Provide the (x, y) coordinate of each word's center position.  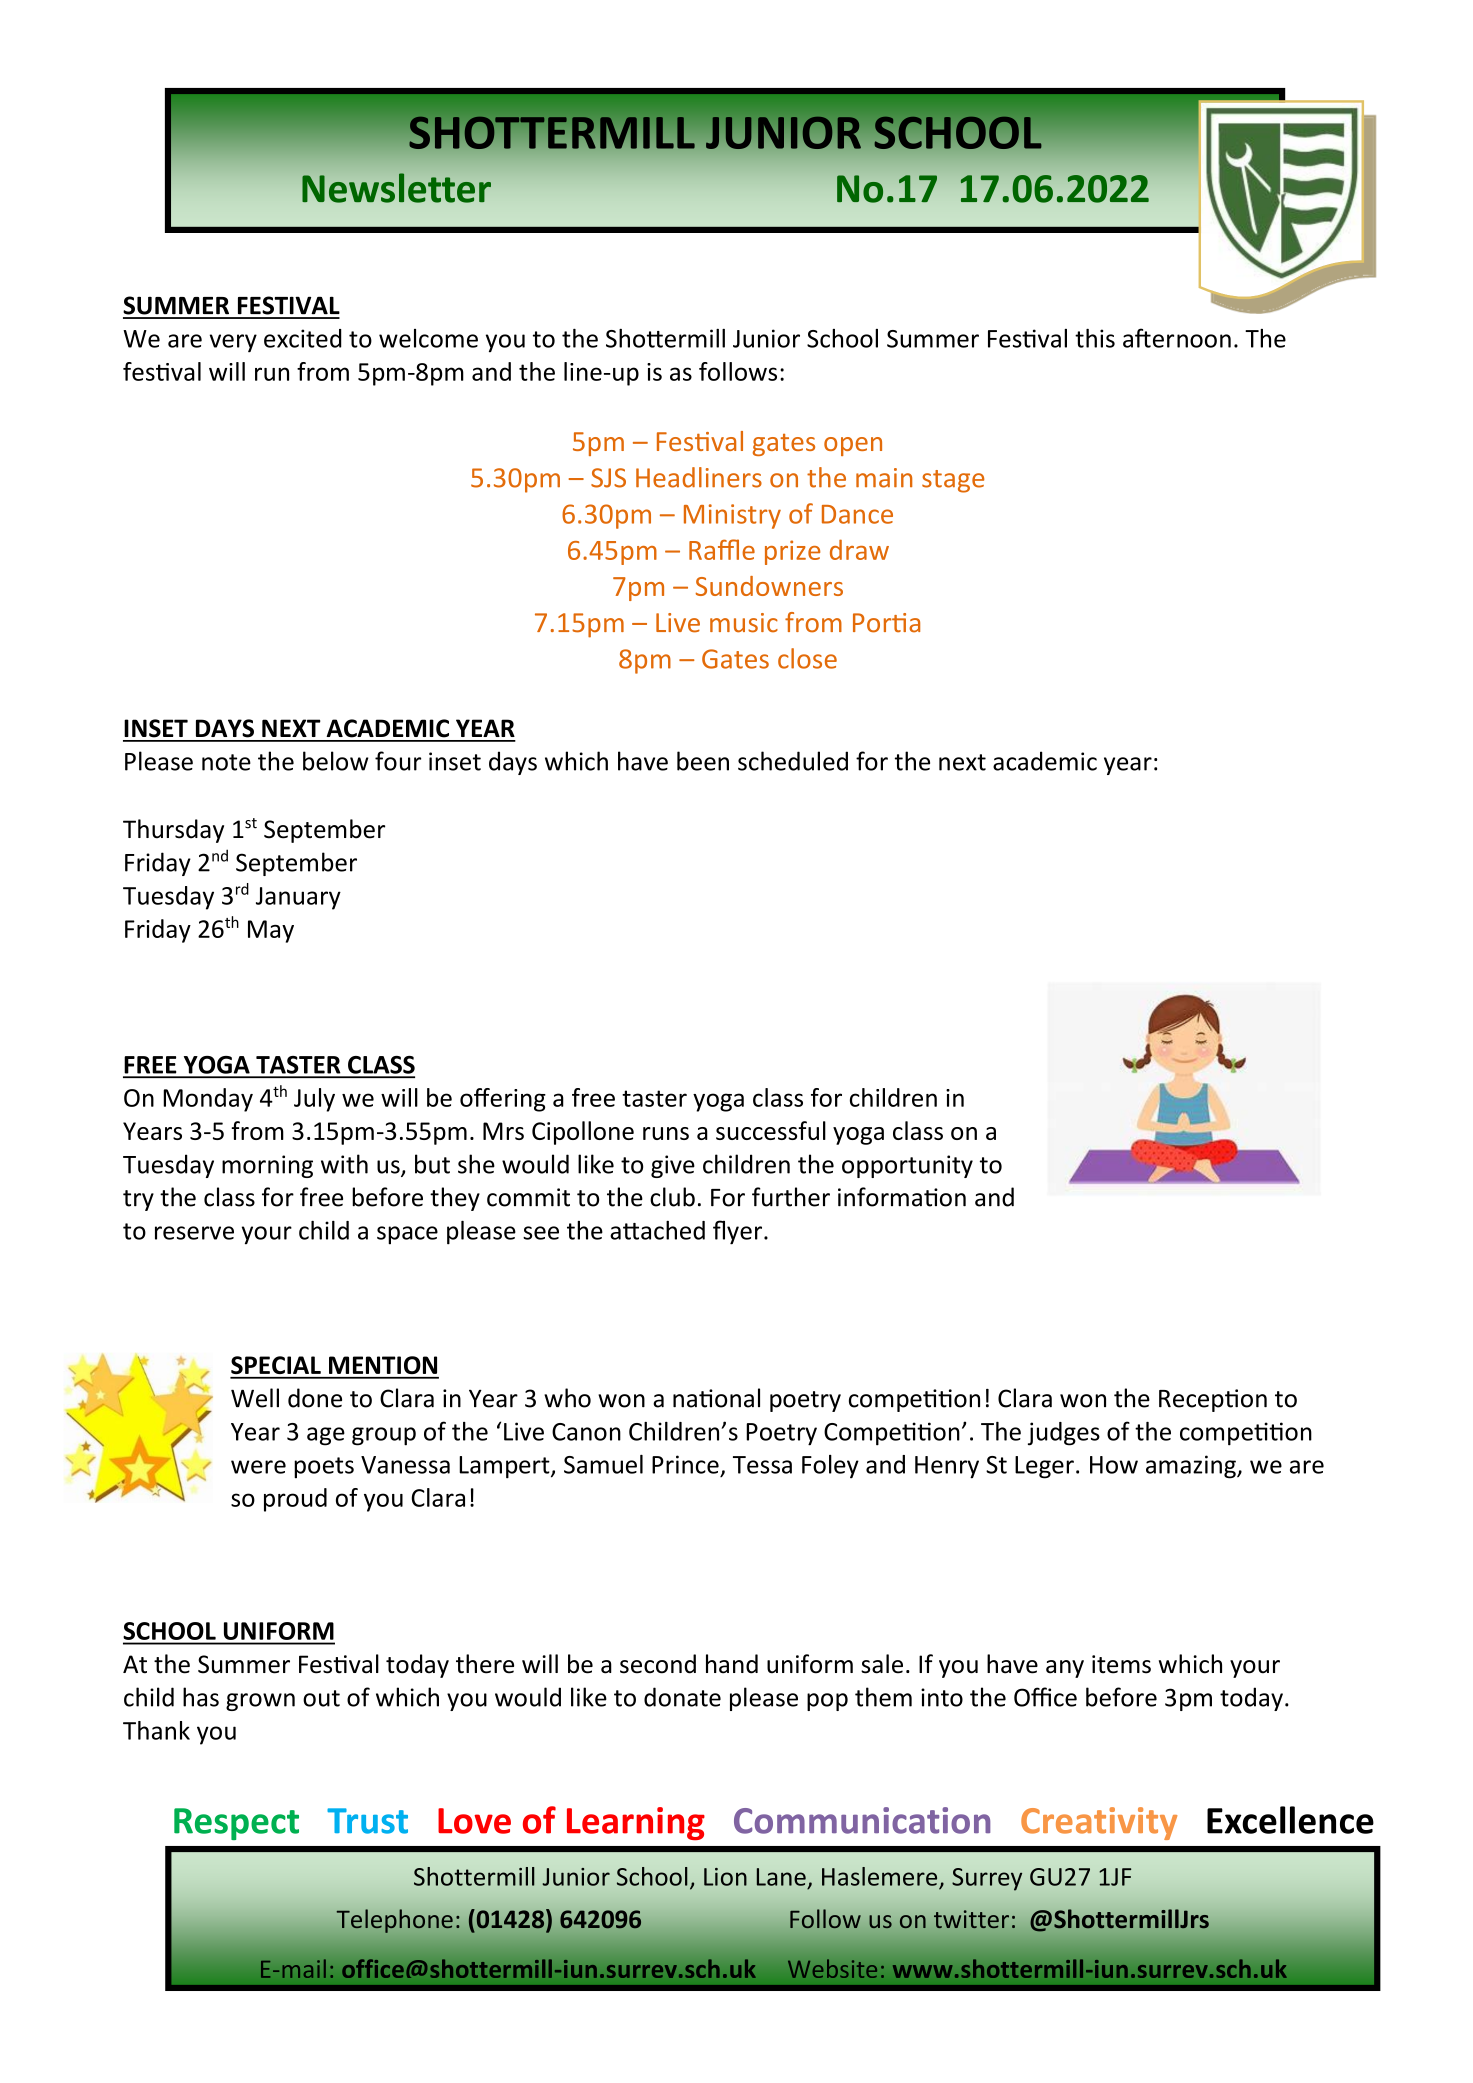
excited (303, 338)
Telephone (395, 1921)
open (853, 446)
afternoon (1177, 338)
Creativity (1099, 1823)
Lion (725, 1877)
